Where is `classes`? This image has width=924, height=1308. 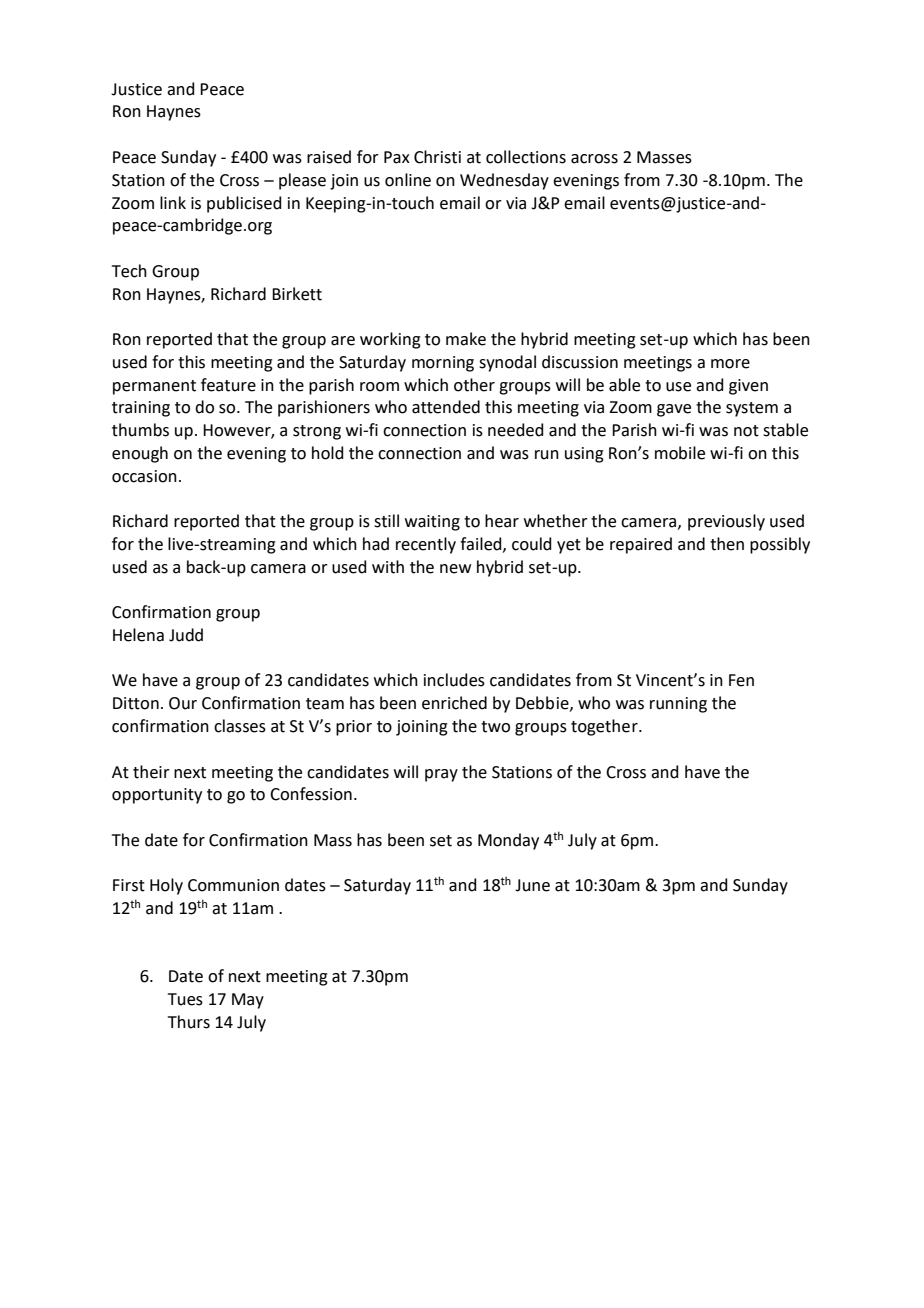 classes is located at coordinates (240, 726).
